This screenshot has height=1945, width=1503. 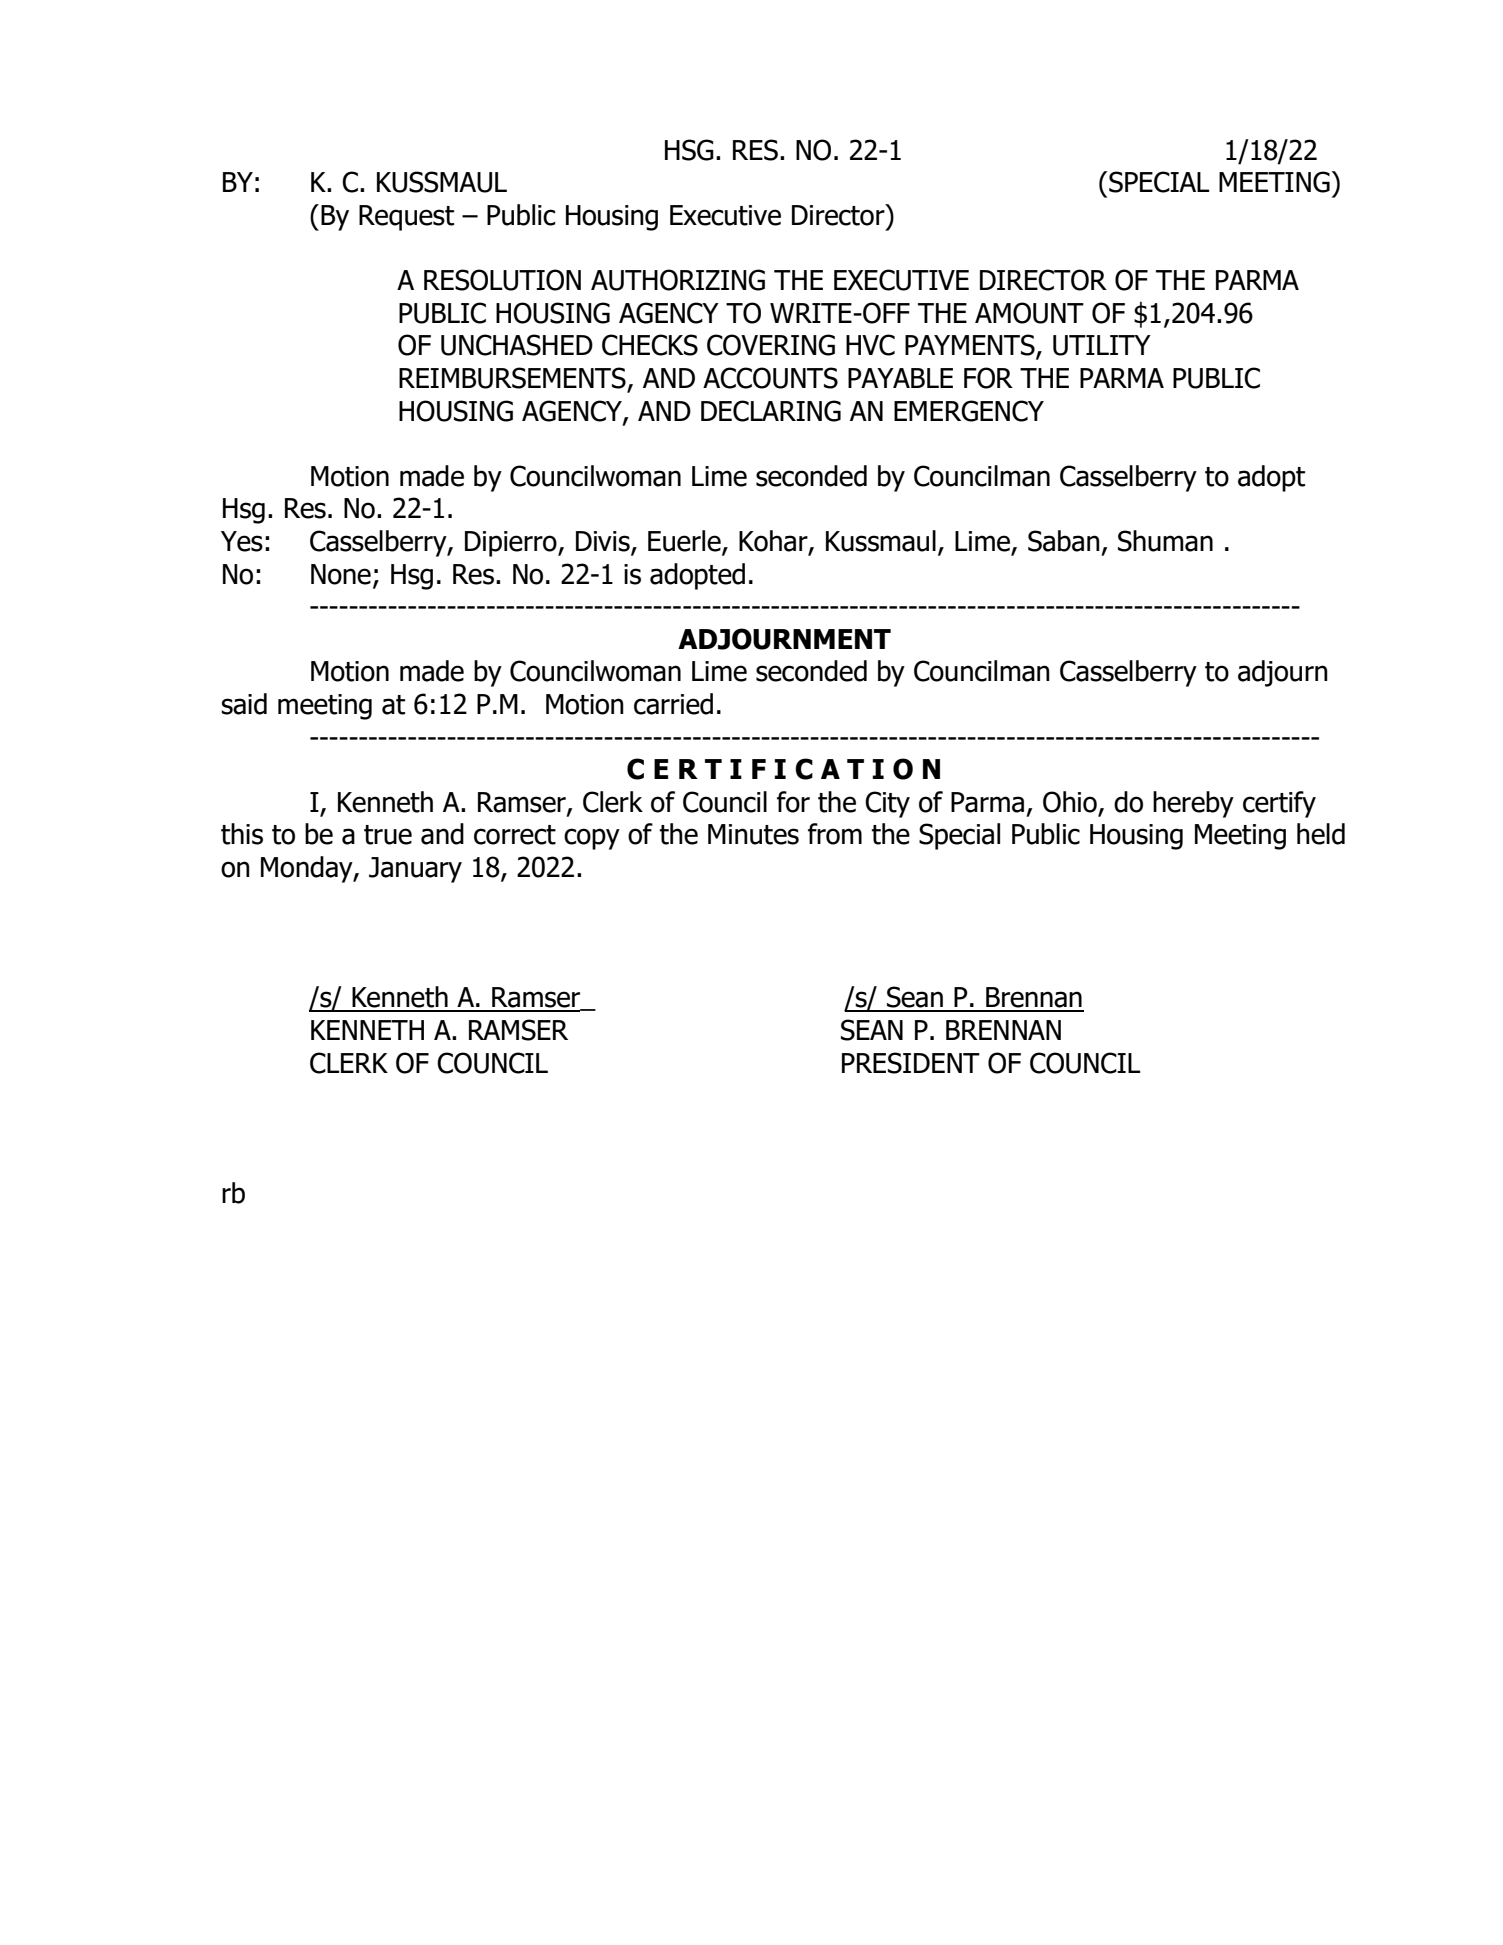 What do you see at coordinates (887, 804) in the screenshot?
I see `City` at bounding box center [887, 804].
